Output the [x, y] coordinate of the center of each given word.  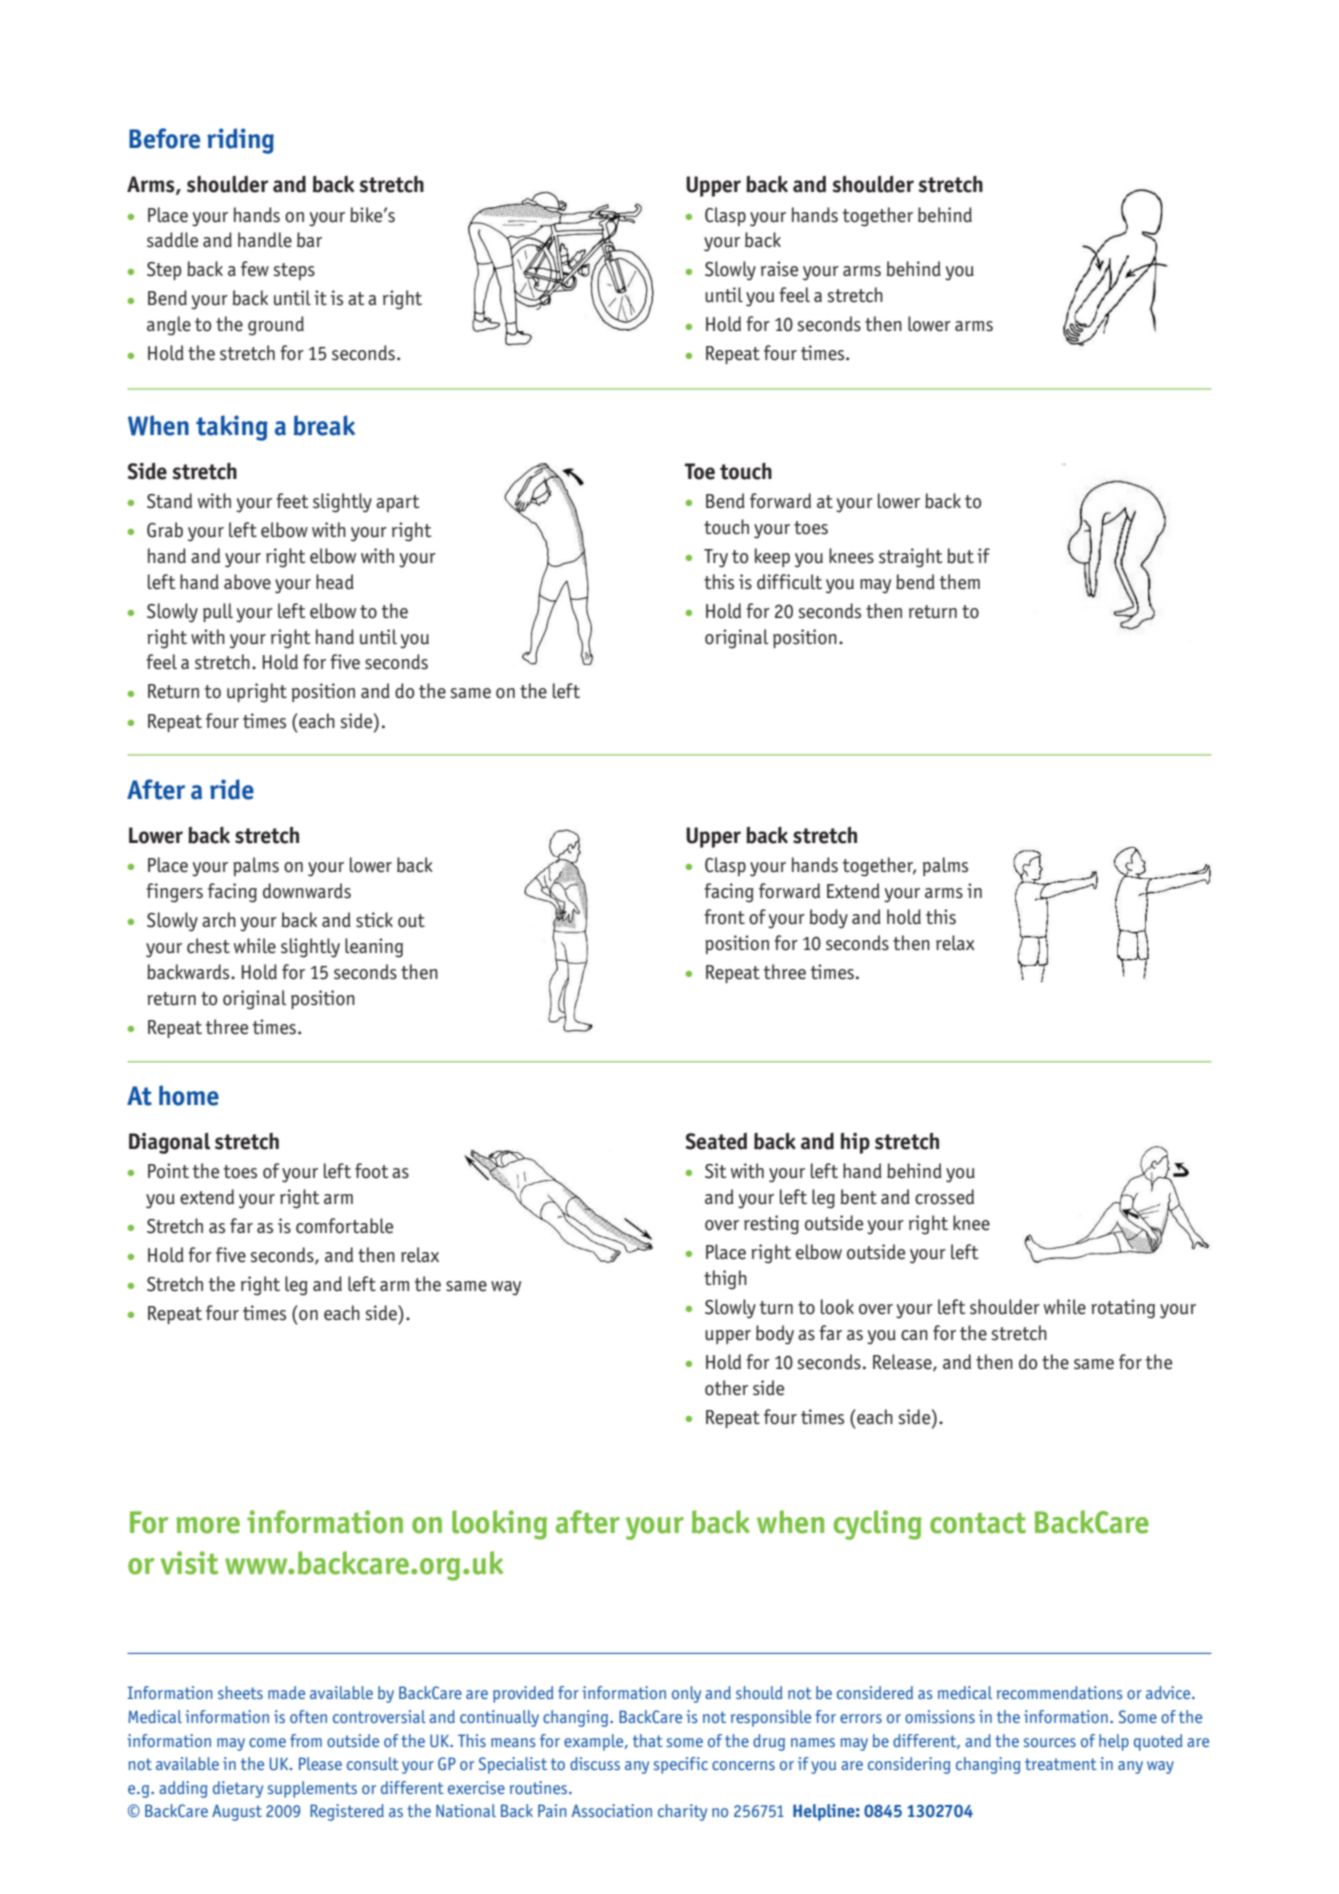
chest [208, 946]
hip [855, 1143]
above [247, 582]
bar [309, 240]
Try [716, 558]
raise [779, 269]
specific [681, 1765]
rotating [1123, 1309]
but [960, 556]
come [267, 1742]
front [724, 917]
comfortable [344, 1226]
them [960, 582]
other [726, 1388]
